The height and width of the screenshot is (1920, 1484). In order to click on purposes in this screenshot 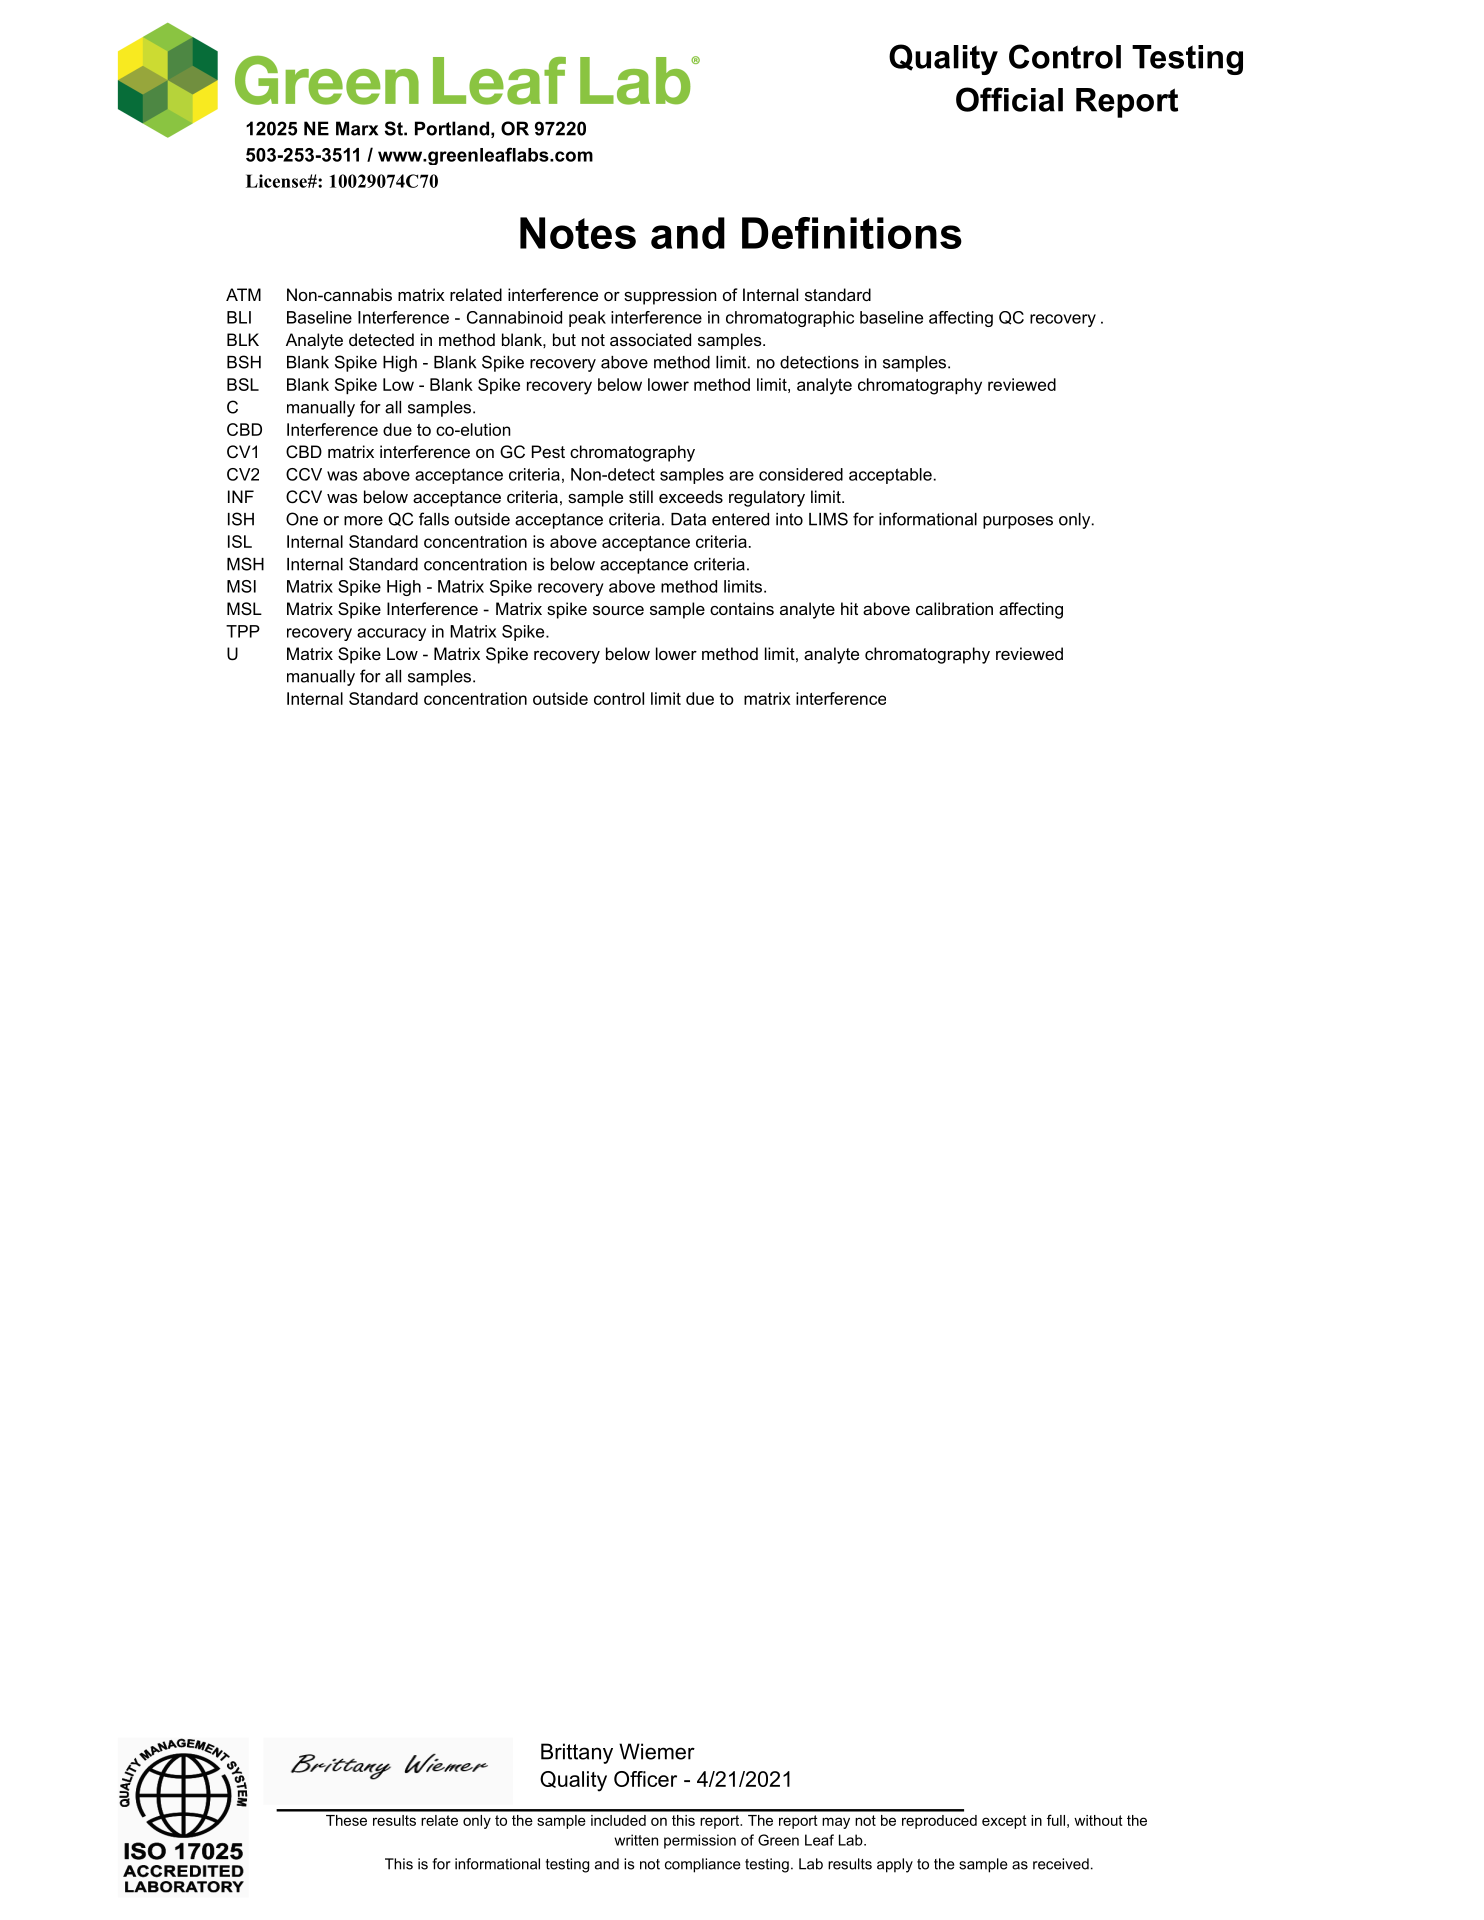, I will do `click(1018, 522)`.
